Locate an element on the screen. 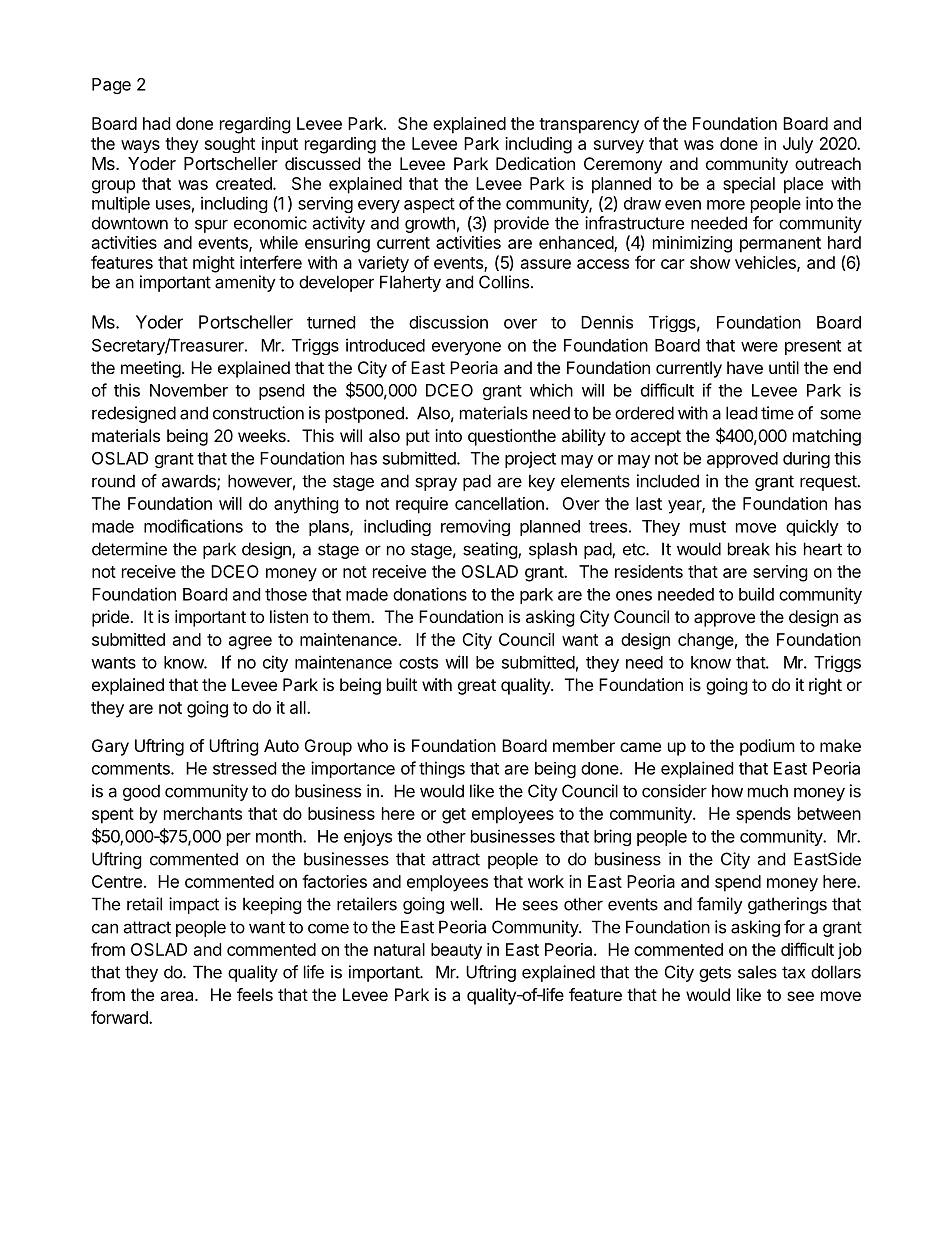 The image size is (952, 1233). had is located at coordinates (156, 123).
